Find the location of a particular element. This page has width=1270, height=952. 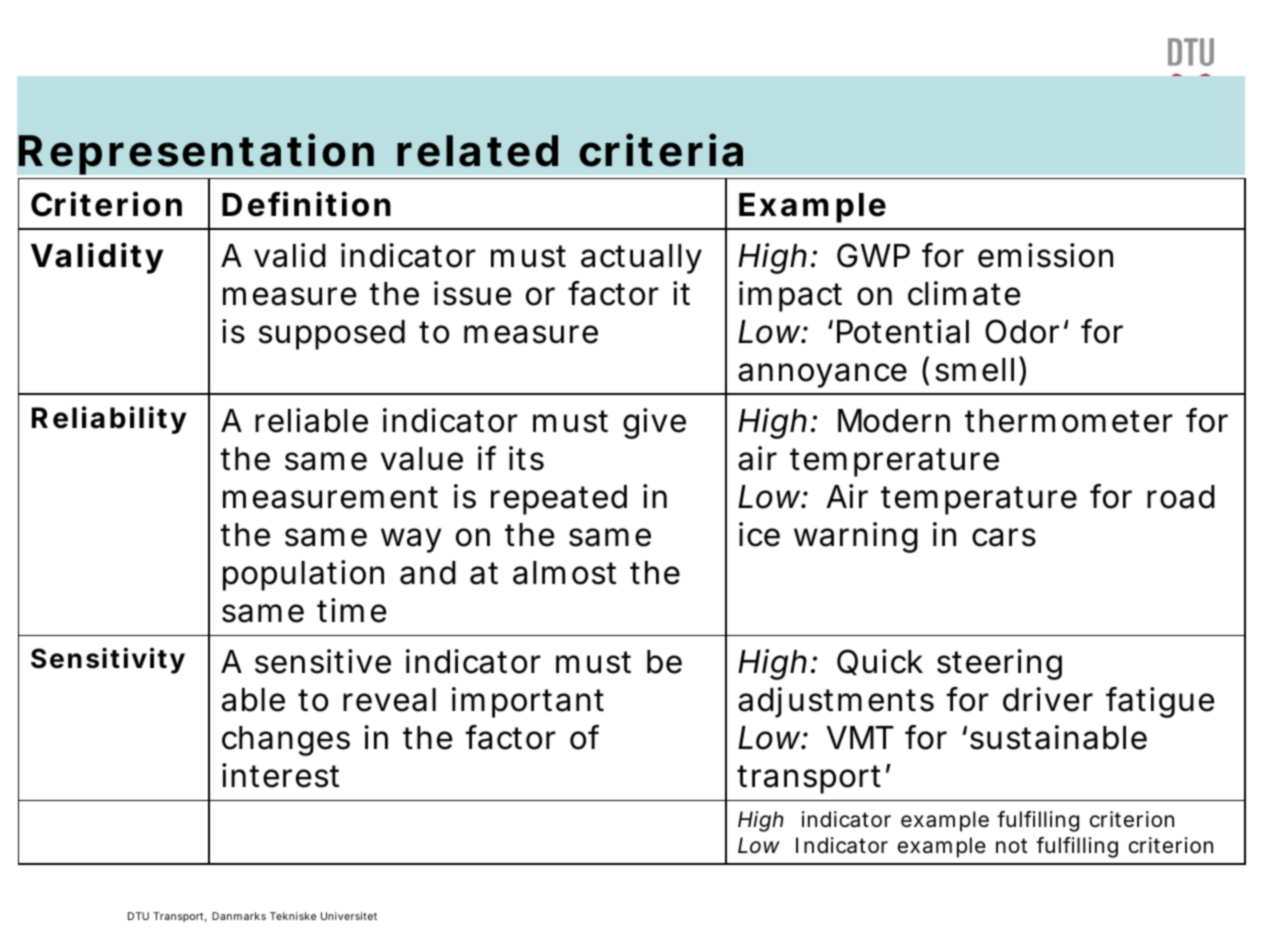

Reliability is located at coordinates (109, 420).
